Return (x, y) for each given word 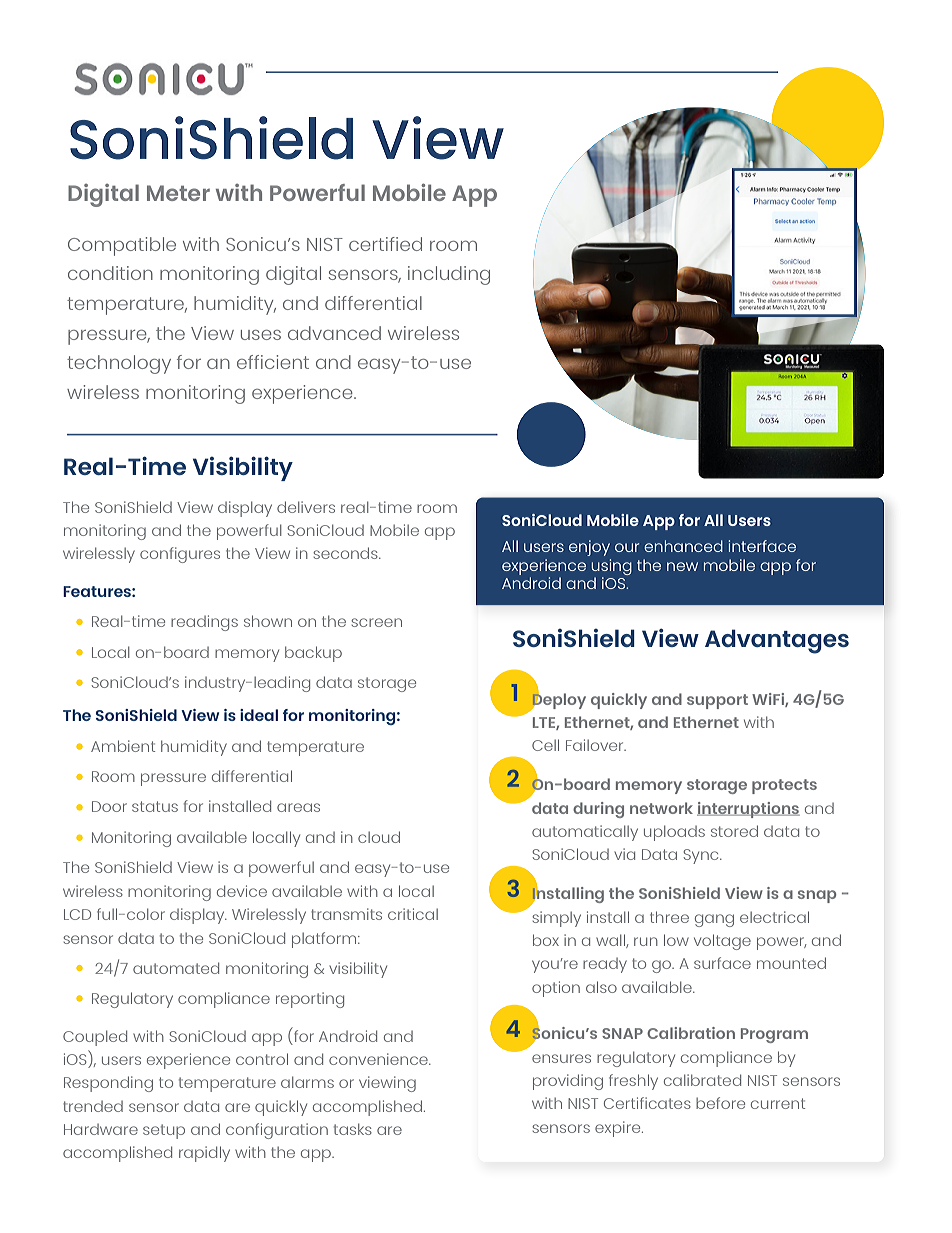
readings (204, 623)
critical (413, 914)
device (242, 891)
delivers (306, 507)
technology (119, 364)
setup (164, 1131)
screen (376, 622)
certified (385, 244)
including (449, 275)
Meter (178, 193)
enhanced (683, 546)
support (717, 701)
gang (714, 920)
